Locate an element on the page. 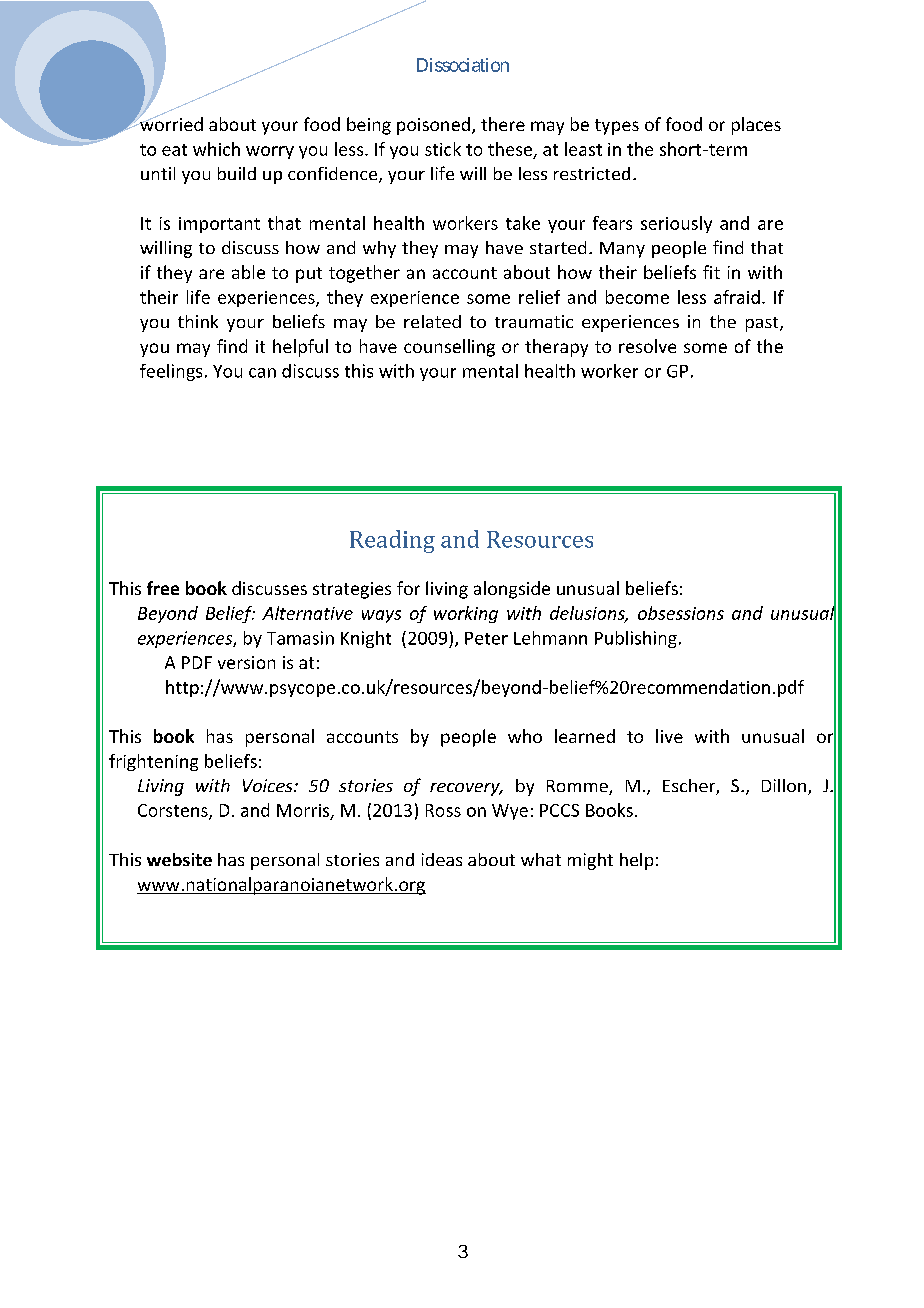 The height and width of the document is (1308, 924). website is located at coordinates (179, 859).
